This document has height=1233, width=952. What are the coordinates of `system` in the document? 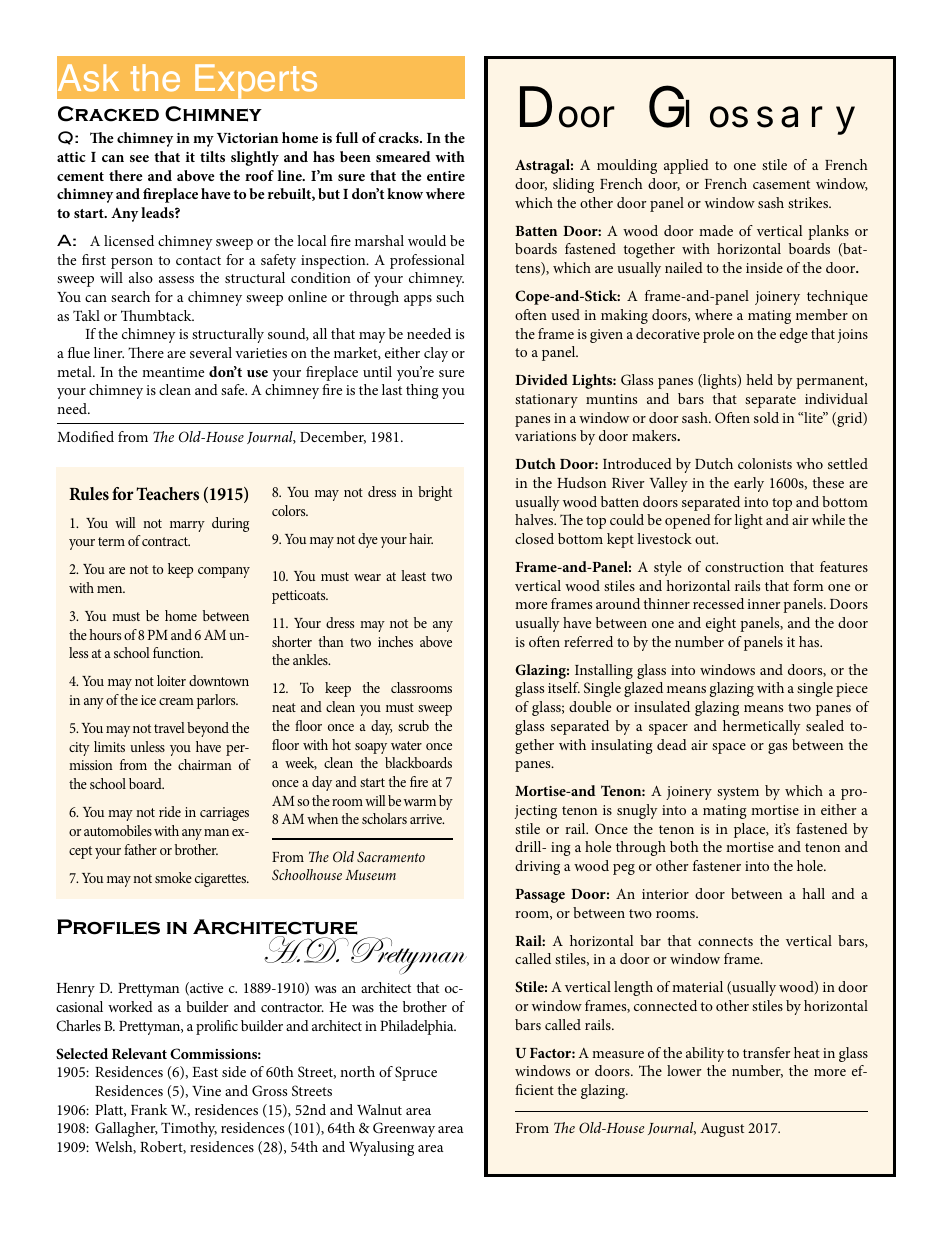 It's located at (738, 793).
